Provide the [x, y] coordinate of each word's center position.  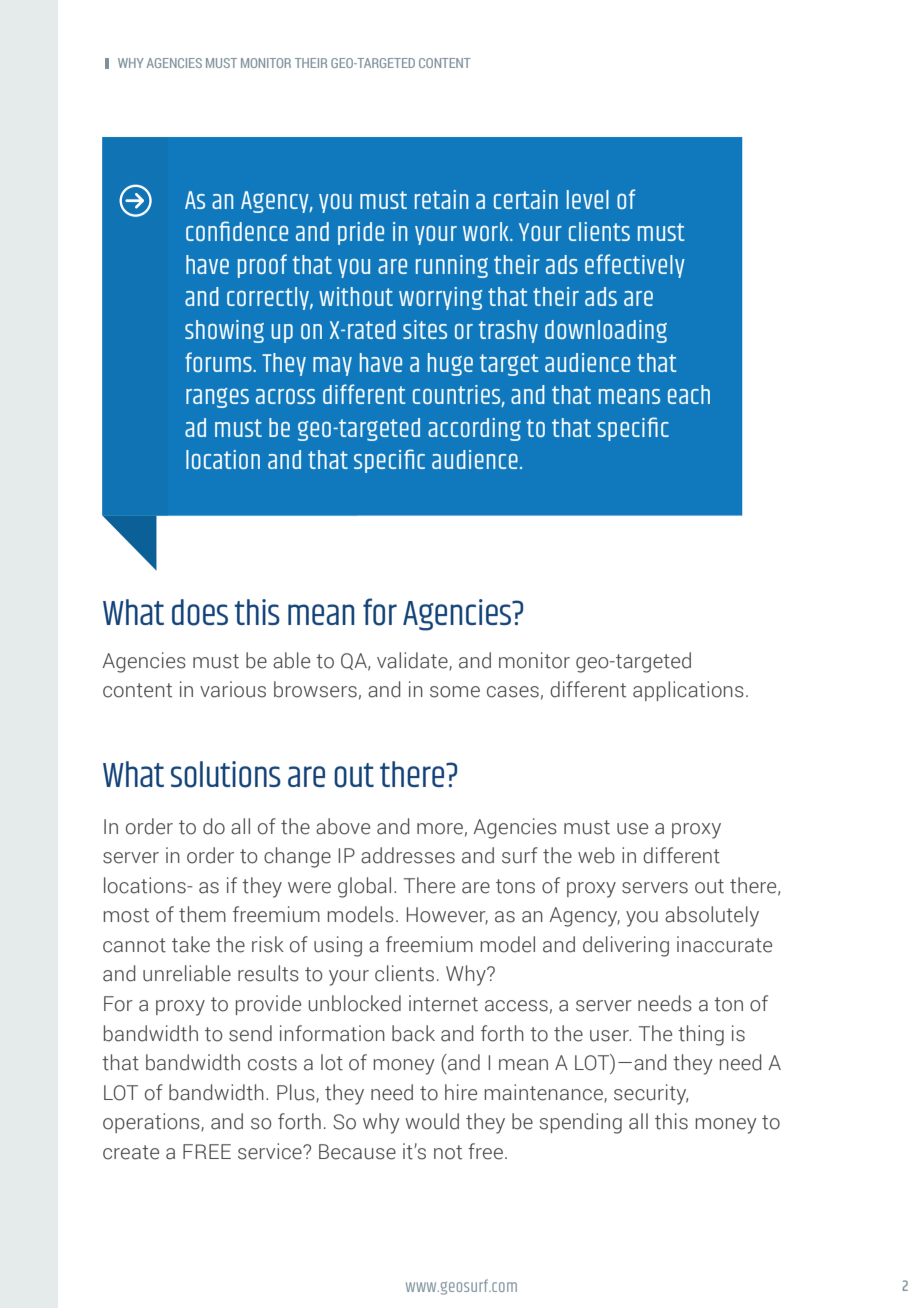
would [432, 1121]
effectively [635, 266]
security [651, 1094]
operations [152, 1123]
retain [441, 199]
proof [262, 266]
